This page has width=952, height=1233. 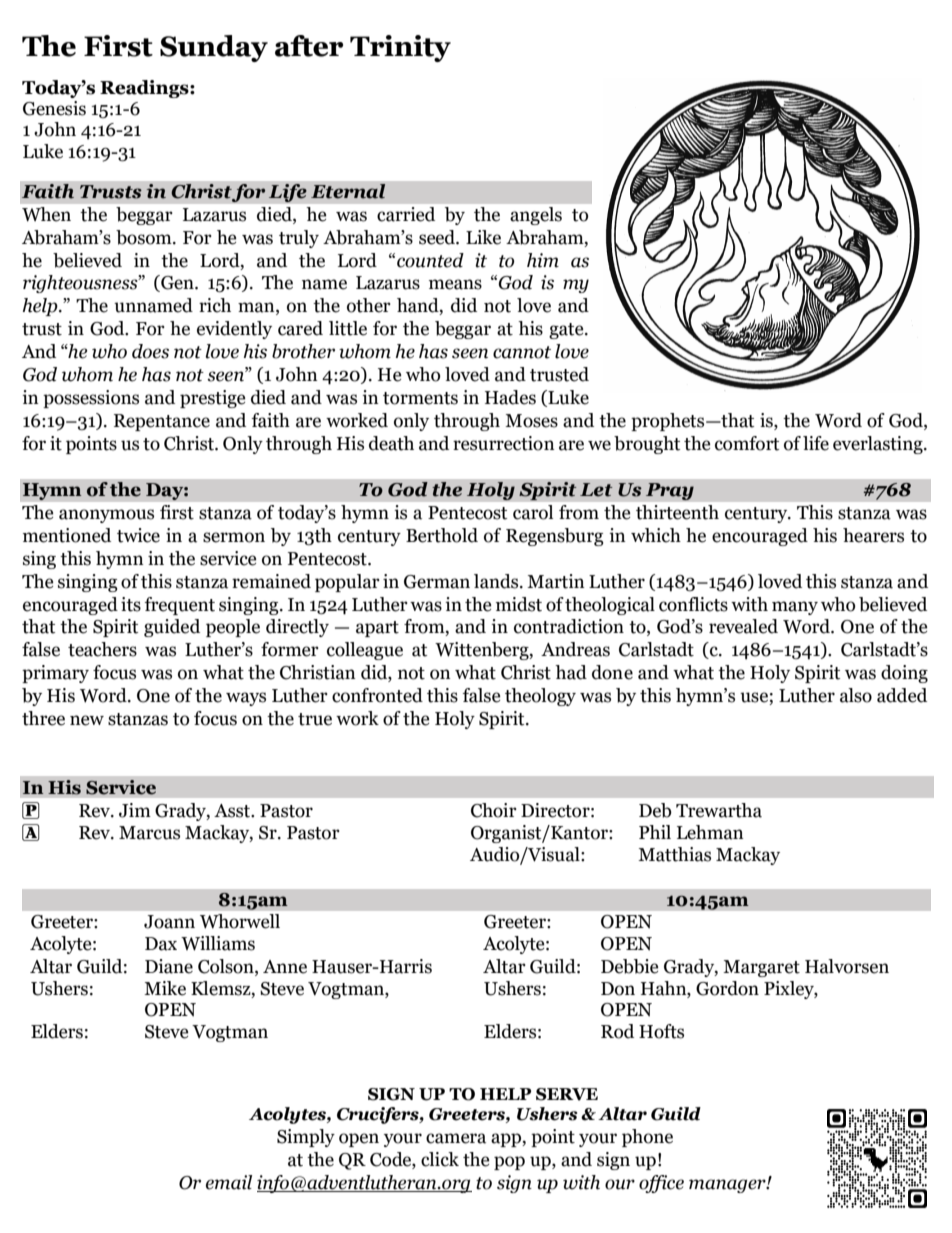 What do you see at coordinates (214, 48) in the page?
I see `Sunday` at bounding box center [214, 48].
